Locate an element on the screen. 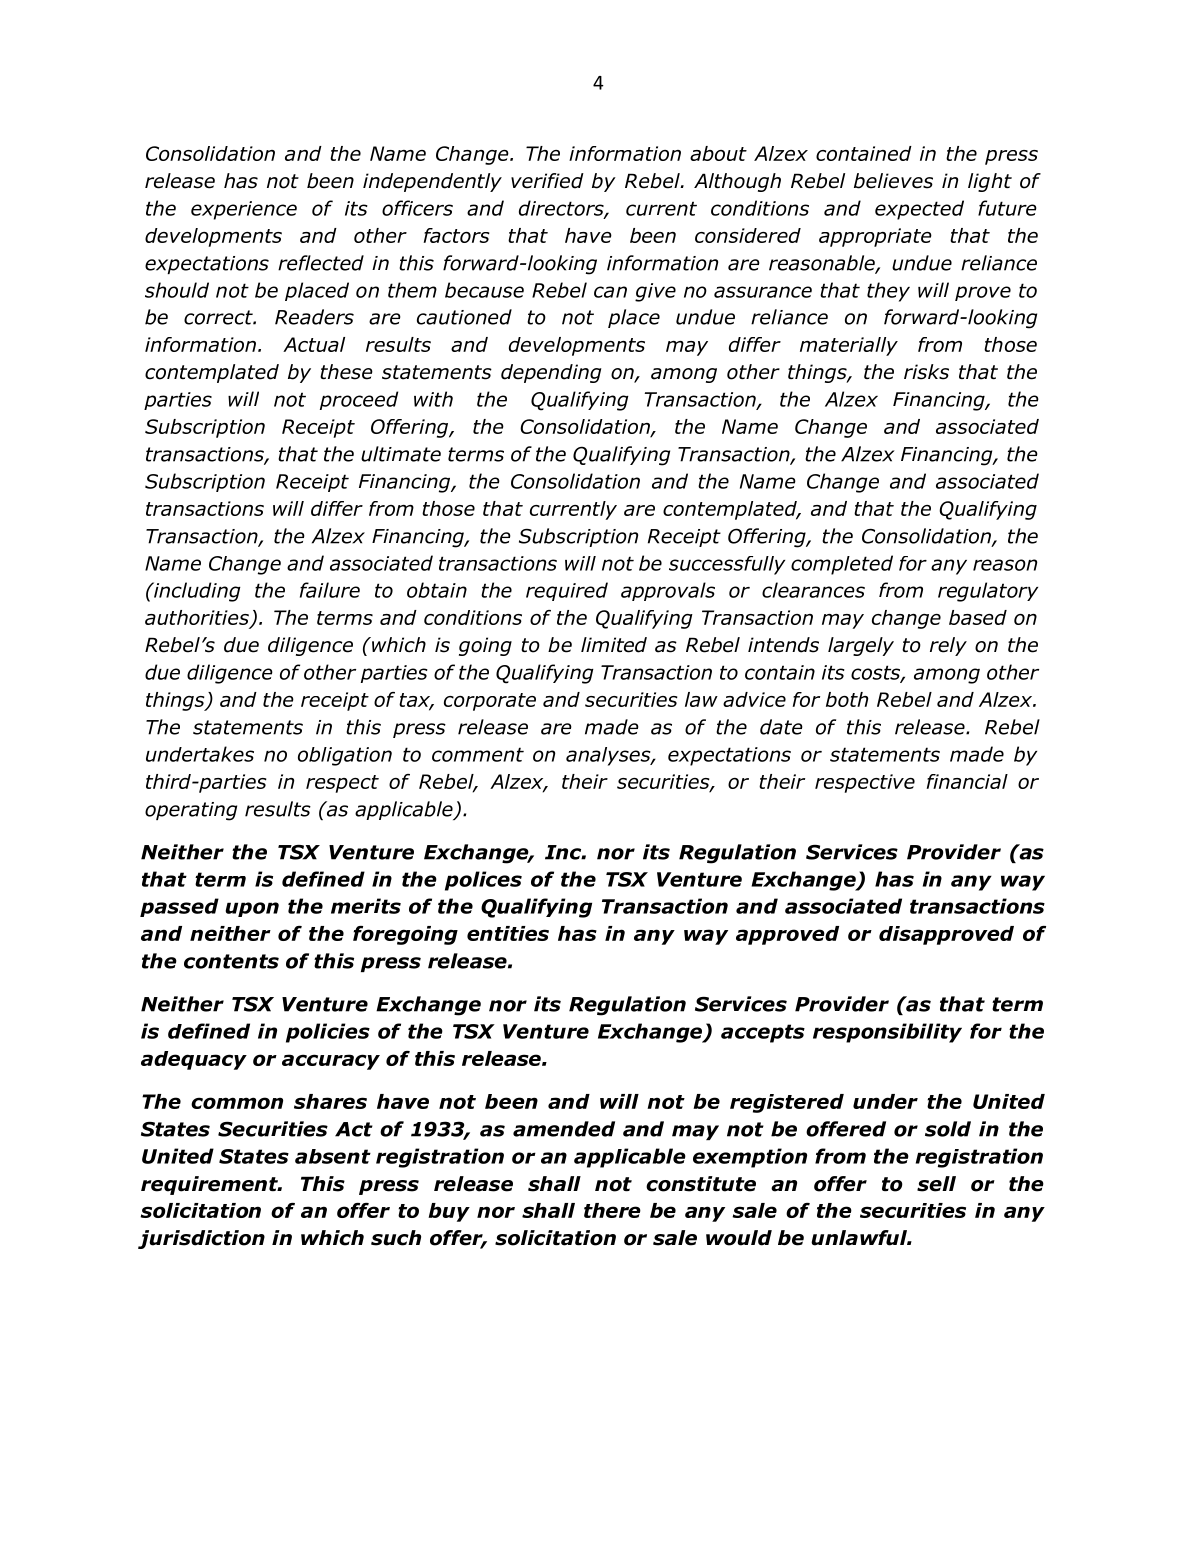 This screenshot has width=1196, height=1547. both is located at coordinates (847, 699).
